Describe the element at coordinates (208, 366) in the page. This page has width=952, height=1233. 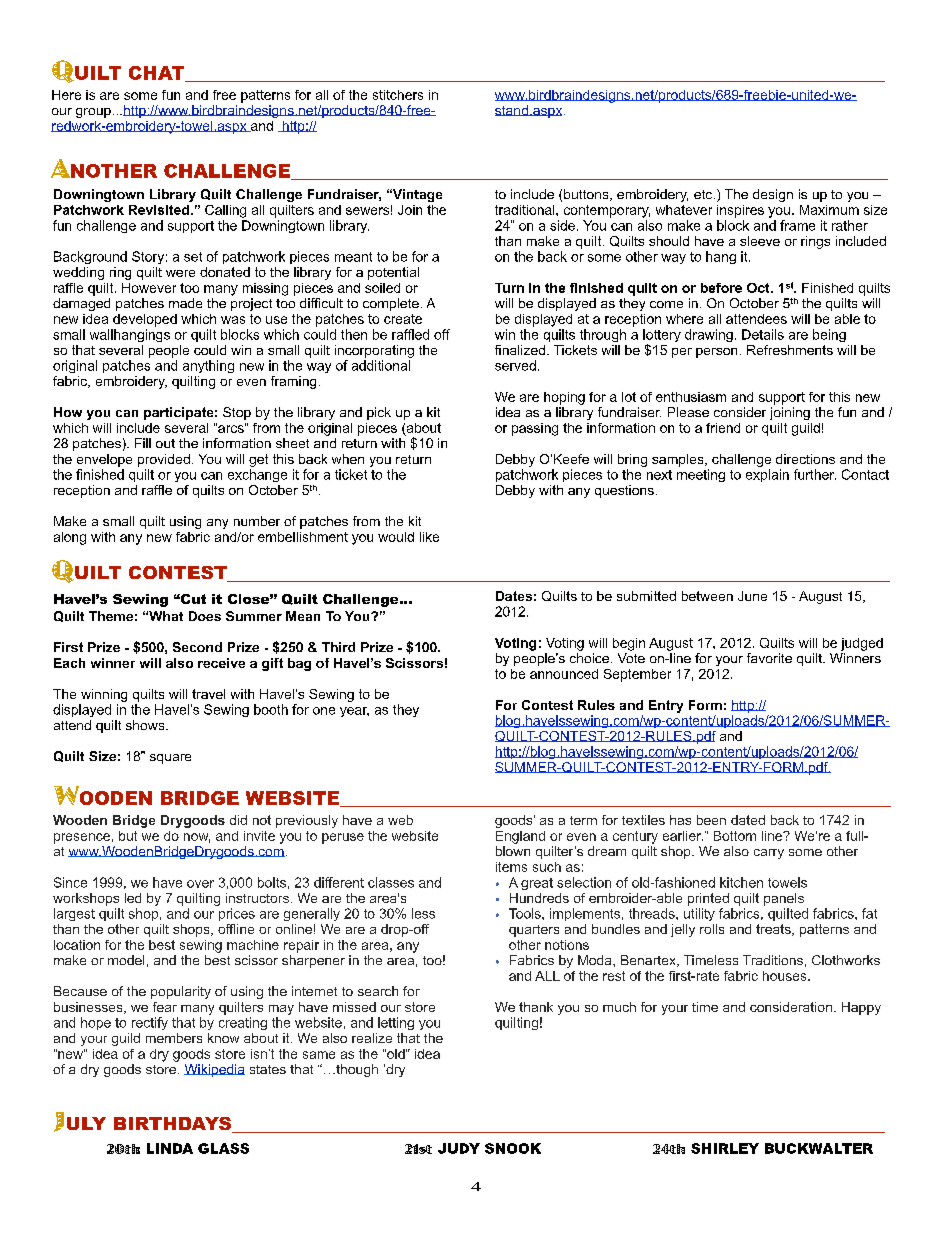
I see `anything` at that location.
